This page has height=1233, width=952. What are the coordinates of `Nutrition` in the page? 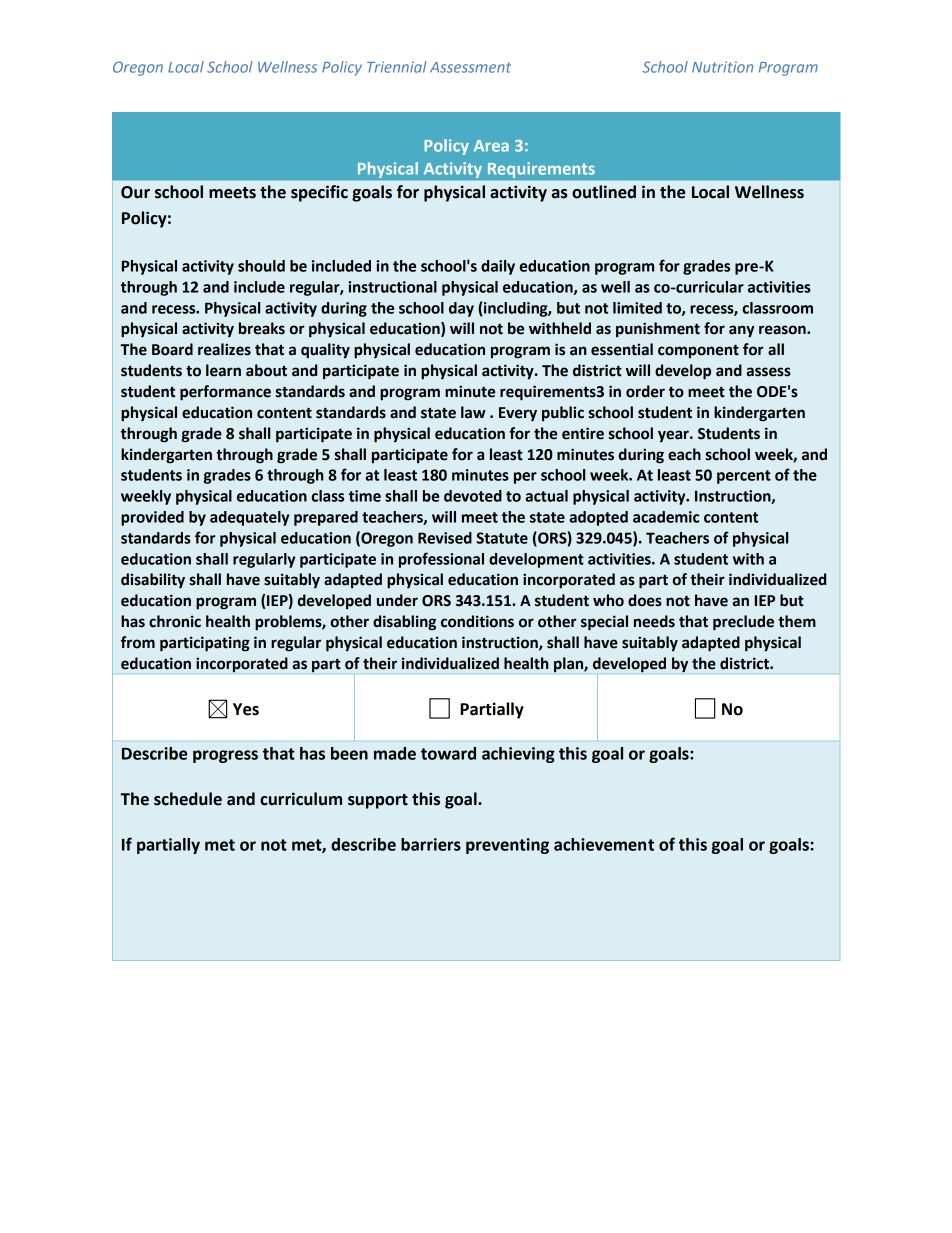 It's located at (722, 67).
